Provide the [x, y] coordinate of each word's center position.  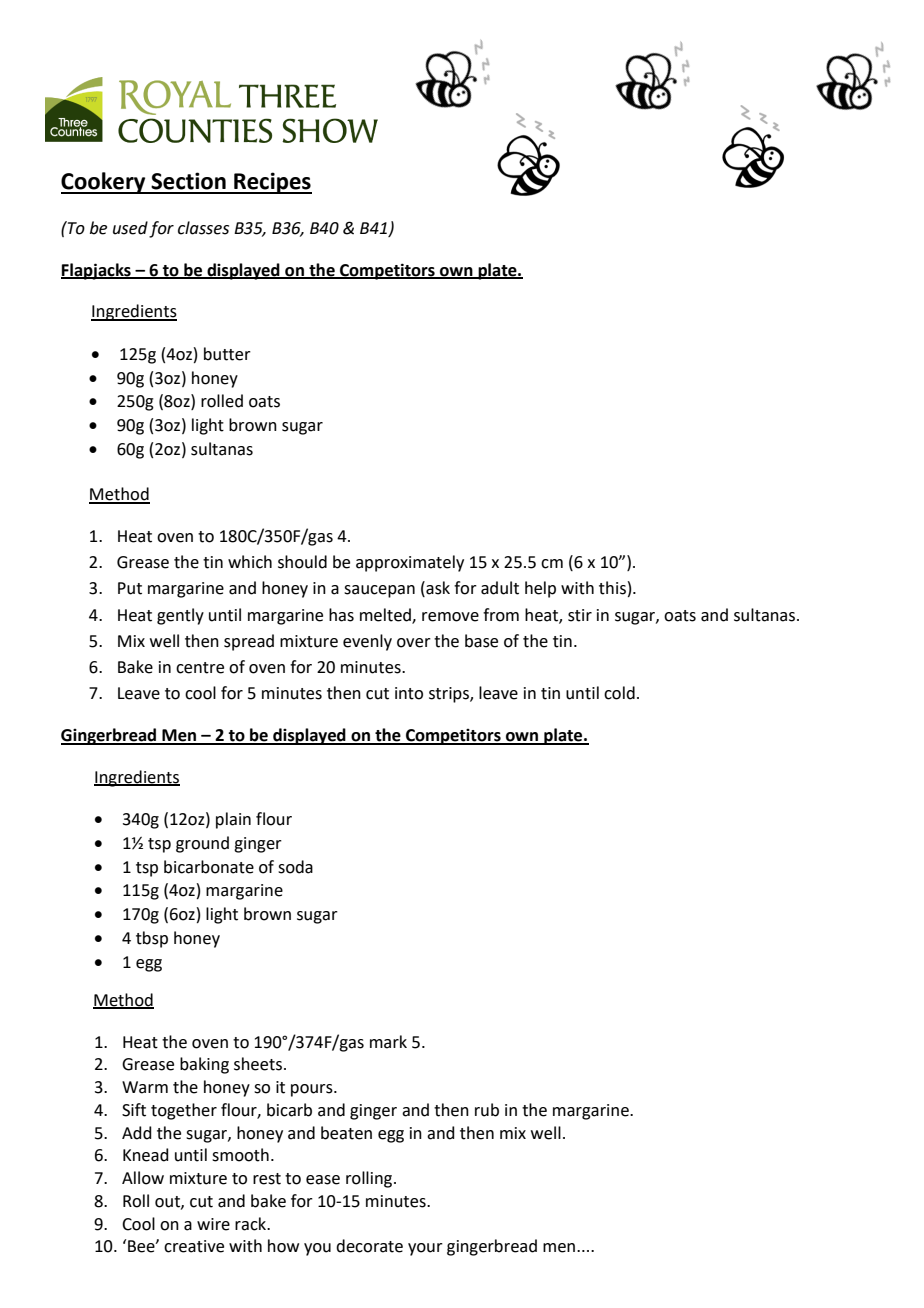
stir [580, 615]
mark [388, 1042]
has [341, 615]
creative [194, 1246]
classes [203, 228]
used [130, 228]
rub [487, 1110]
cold [619, 693]
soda [295, 867]
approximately [410, 563]
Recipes [272, 183]
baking [204, 1065]
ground [202, 844]
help [540, 589]
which [250, 562]
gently [180, 616]
